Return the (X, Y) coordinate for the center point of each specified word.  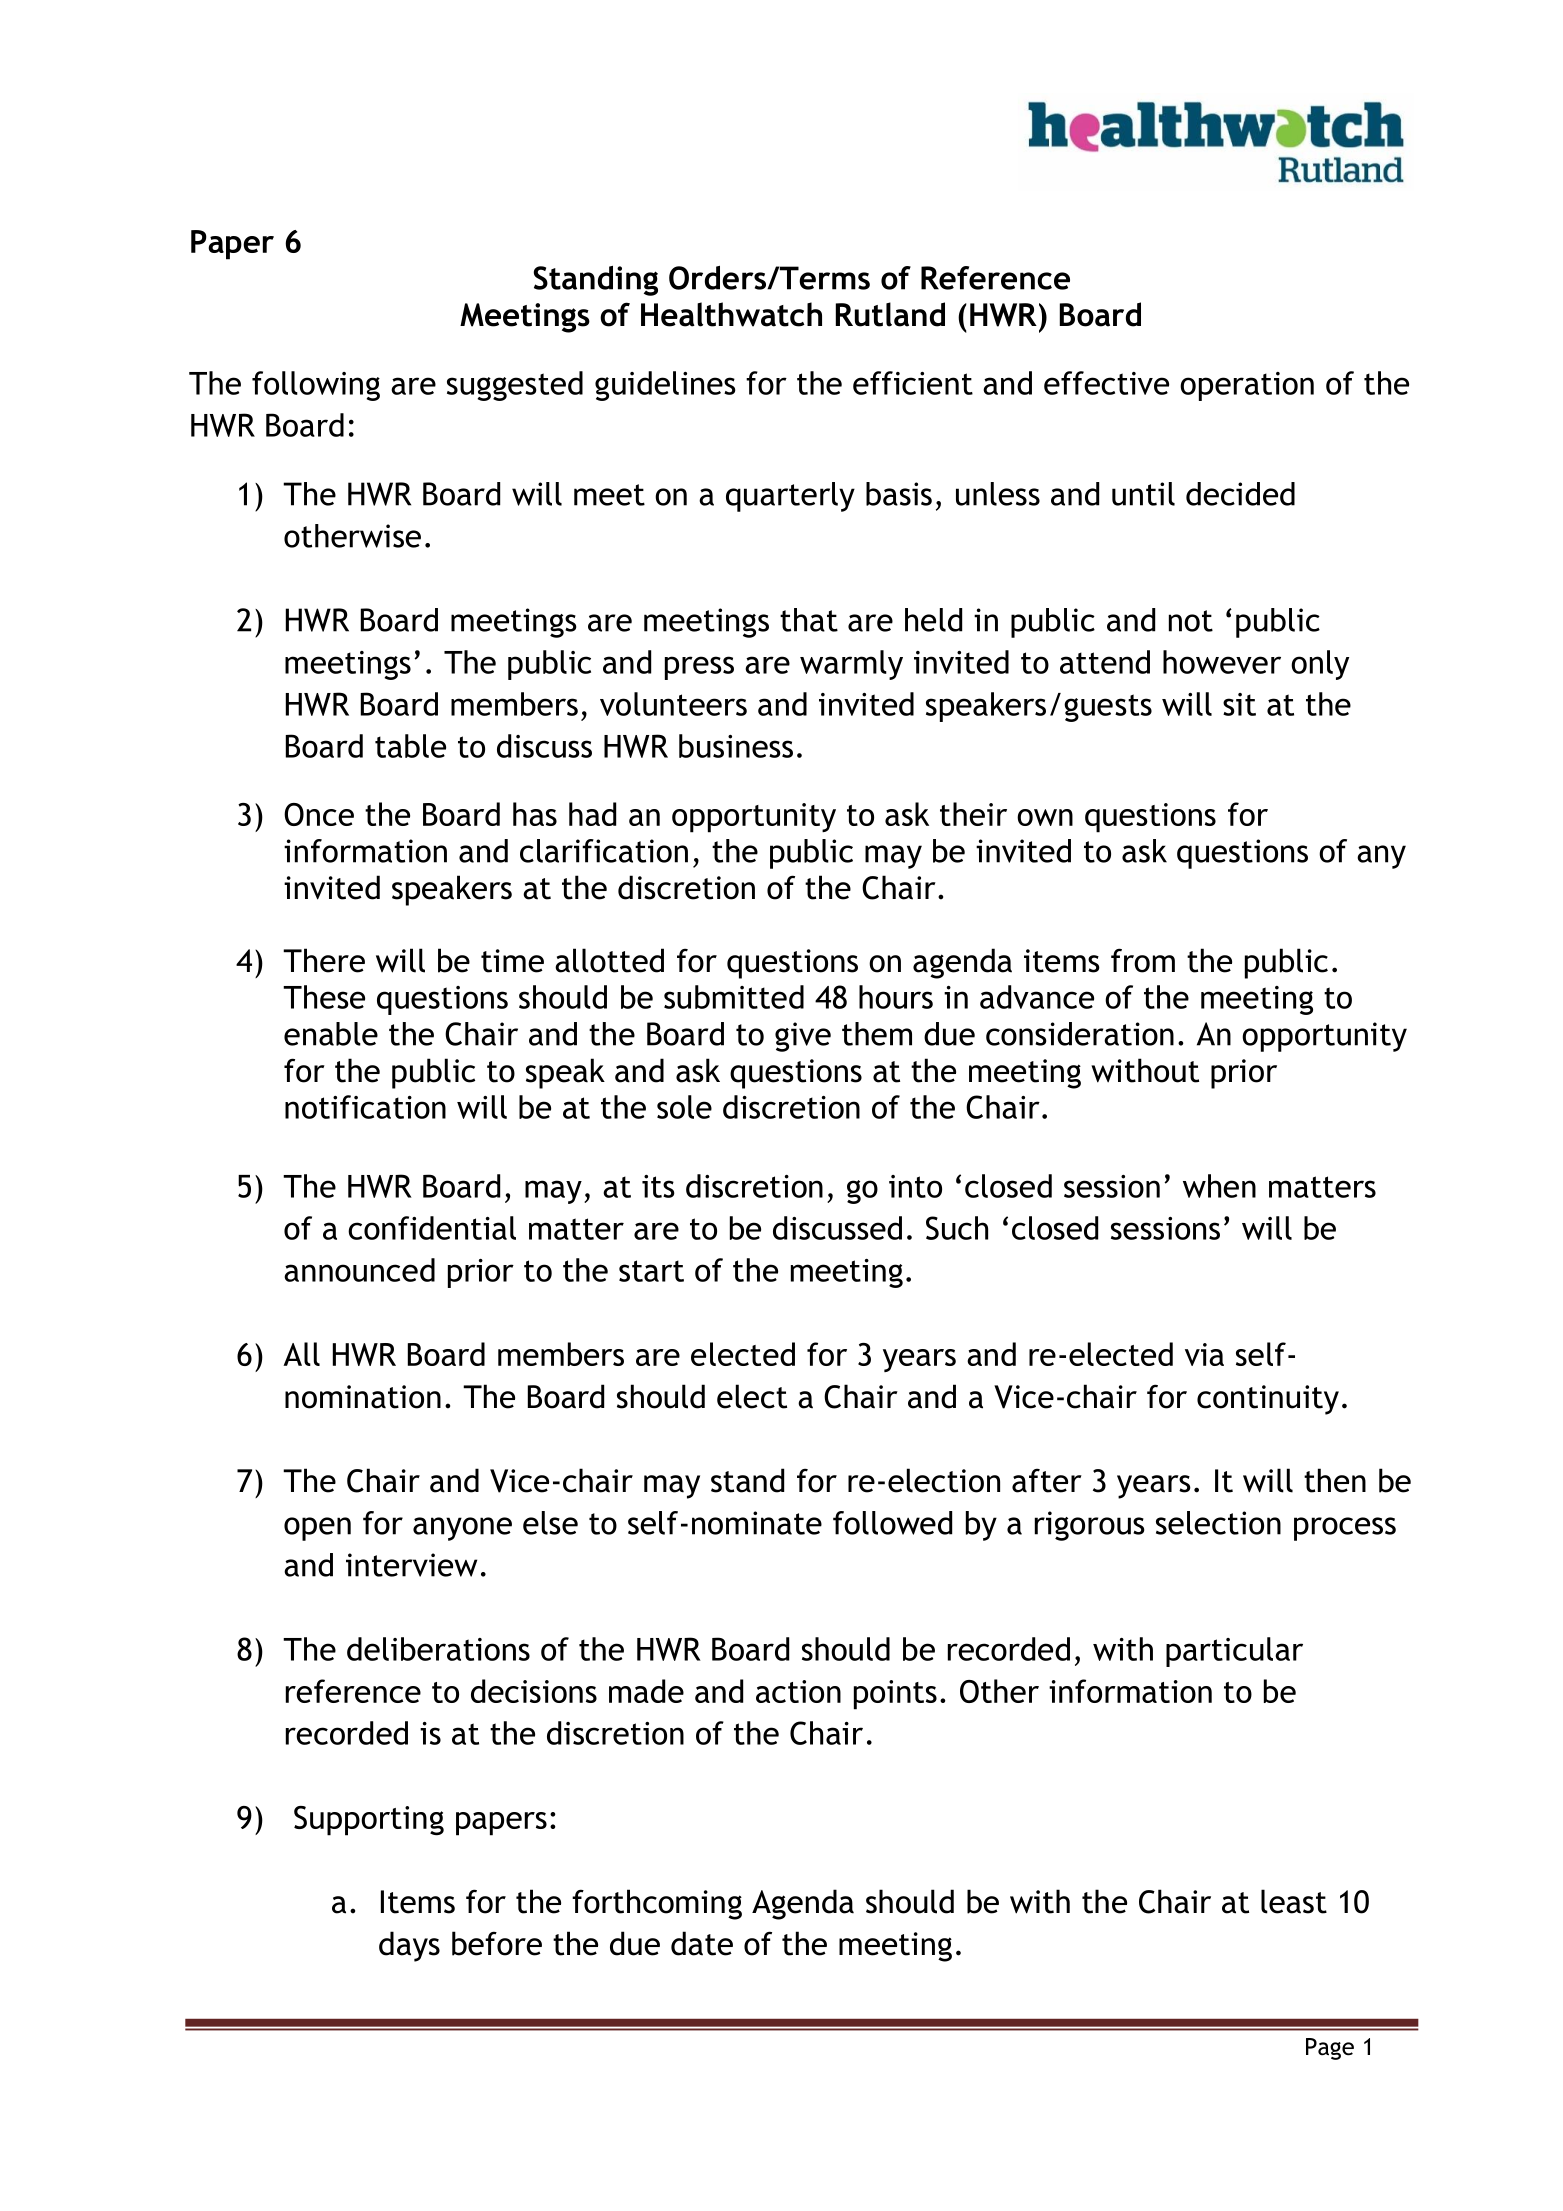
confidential (432, 1228)
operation (1247, 386)
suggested (515, 386)
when (1219, 1186)
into (915, 1186)
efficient (913, 383)
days (409, 1946)
